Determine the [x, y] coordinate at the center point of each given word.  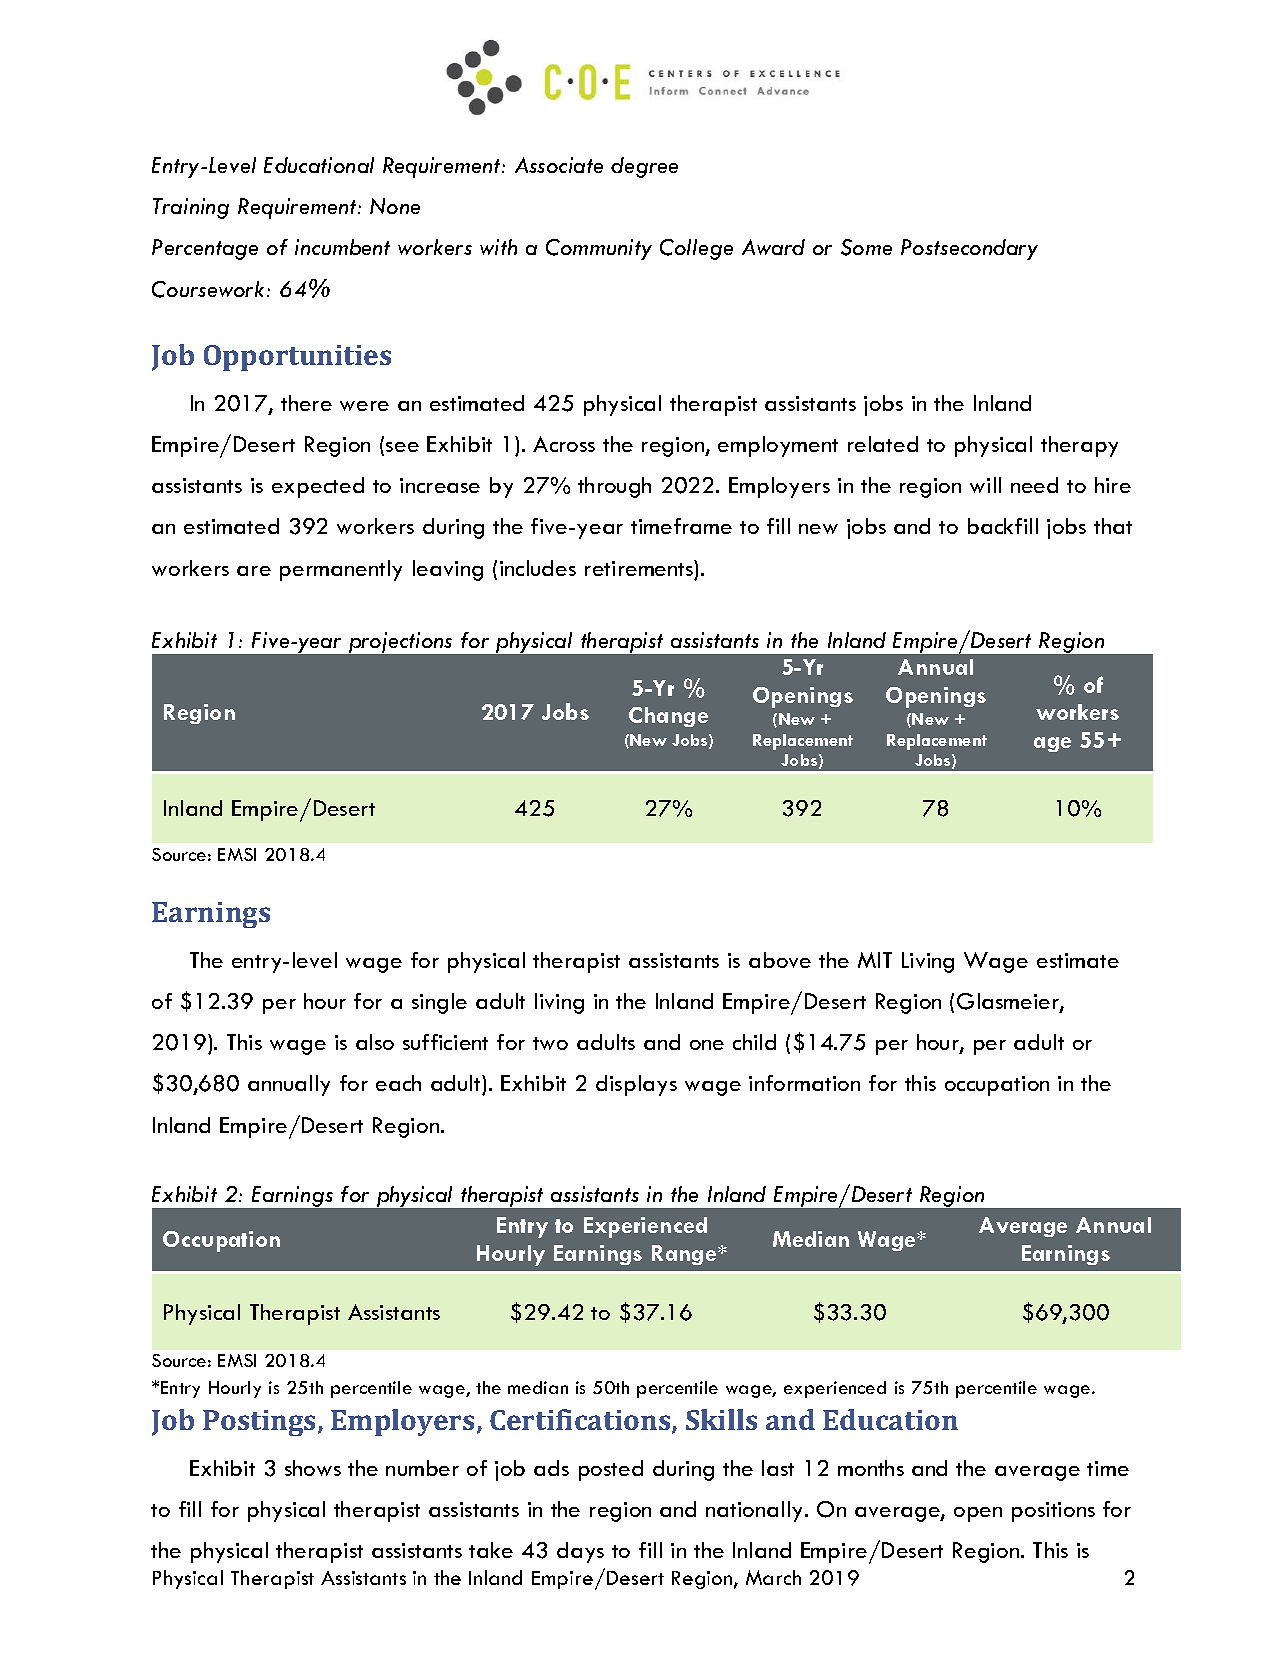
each [398, 1083]
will [985, 485]
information [804, 1083]
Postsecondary [969, 249]
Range [685, 1255]
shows [313, 1468]
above [780, 960]
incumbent [342, 247]
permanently [341, 570]
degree [644, 167]
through [614, 487]
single [439, 1003]
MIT [875, 960]
